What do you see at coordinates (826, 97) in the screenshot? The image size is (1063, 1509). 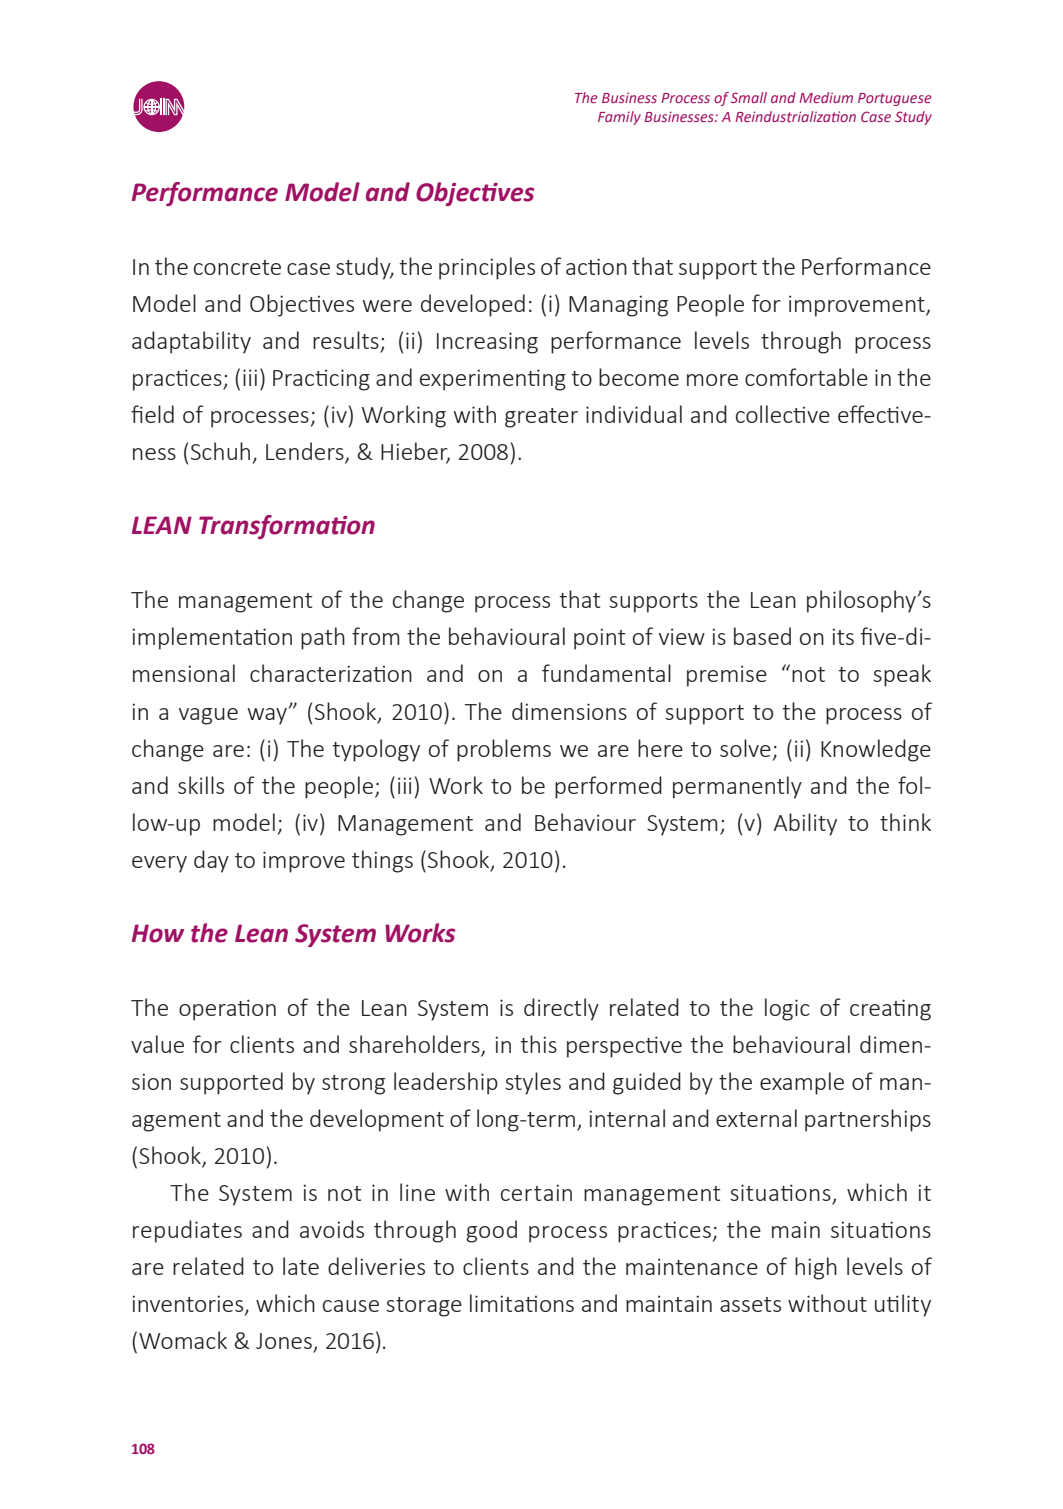 I see `Medium` at bounding box center [826, 97].
